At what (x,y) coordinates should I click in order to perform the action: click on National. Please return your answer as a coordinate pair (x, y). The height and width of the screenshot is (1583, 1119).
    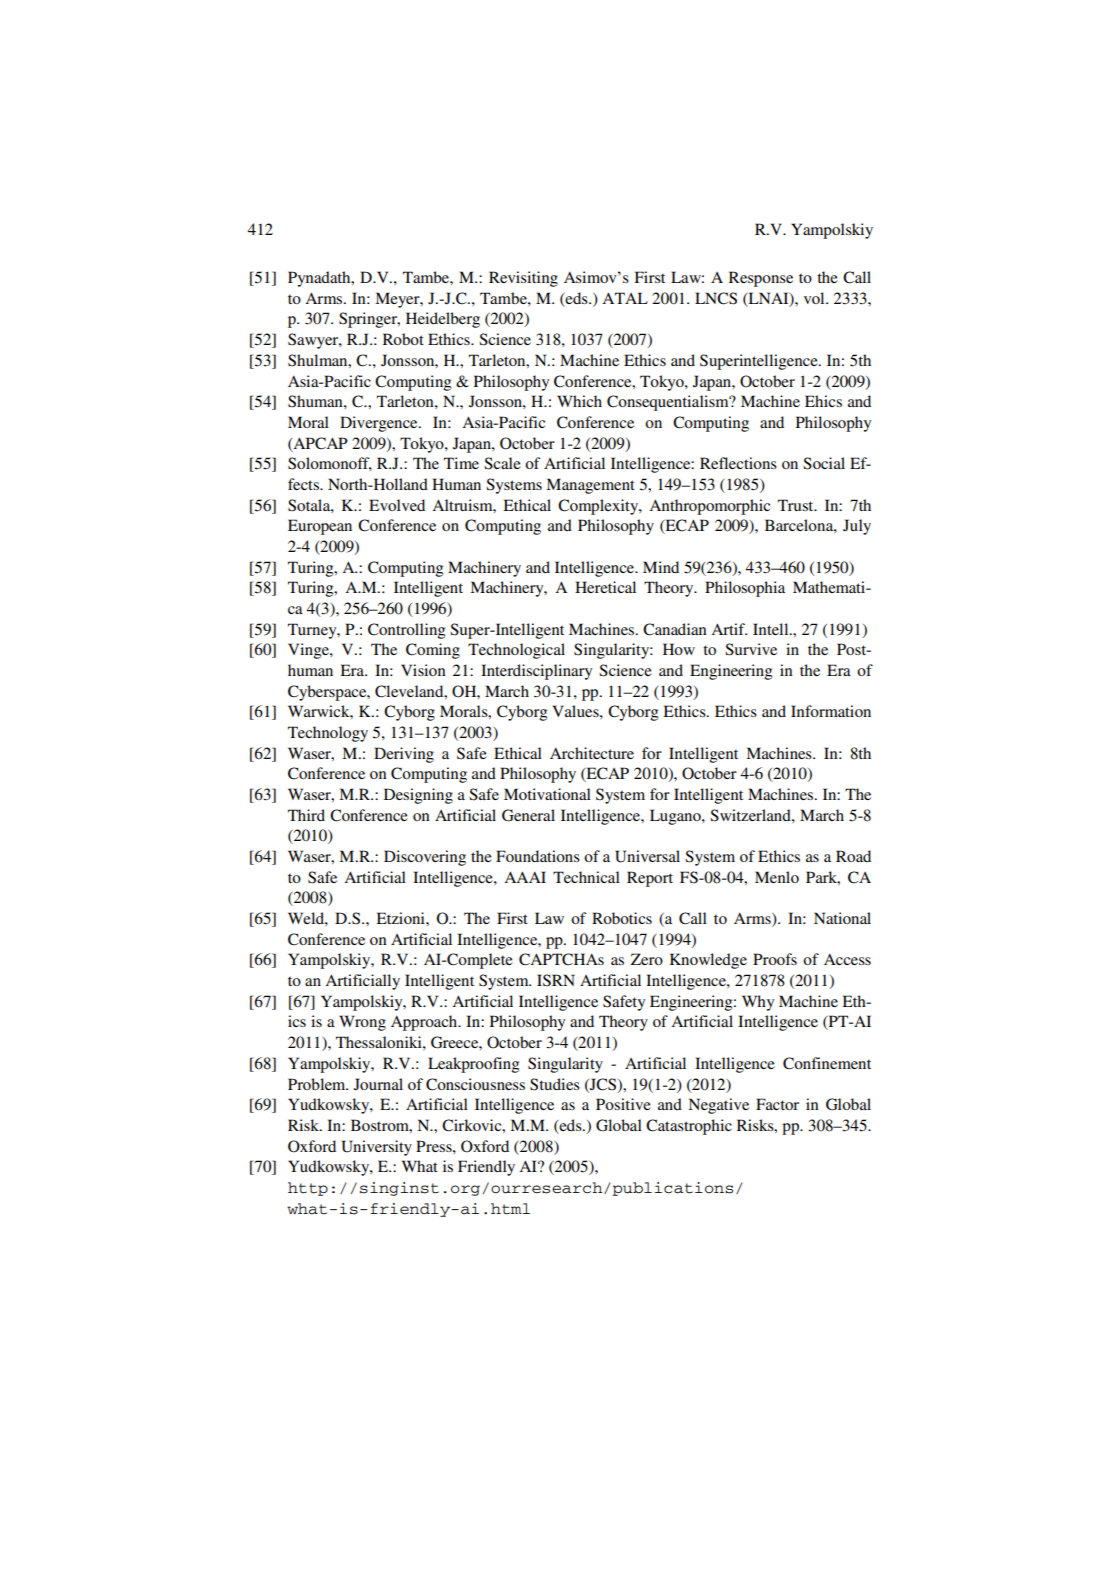
    Looking at the image, I should click on (842, 918).
